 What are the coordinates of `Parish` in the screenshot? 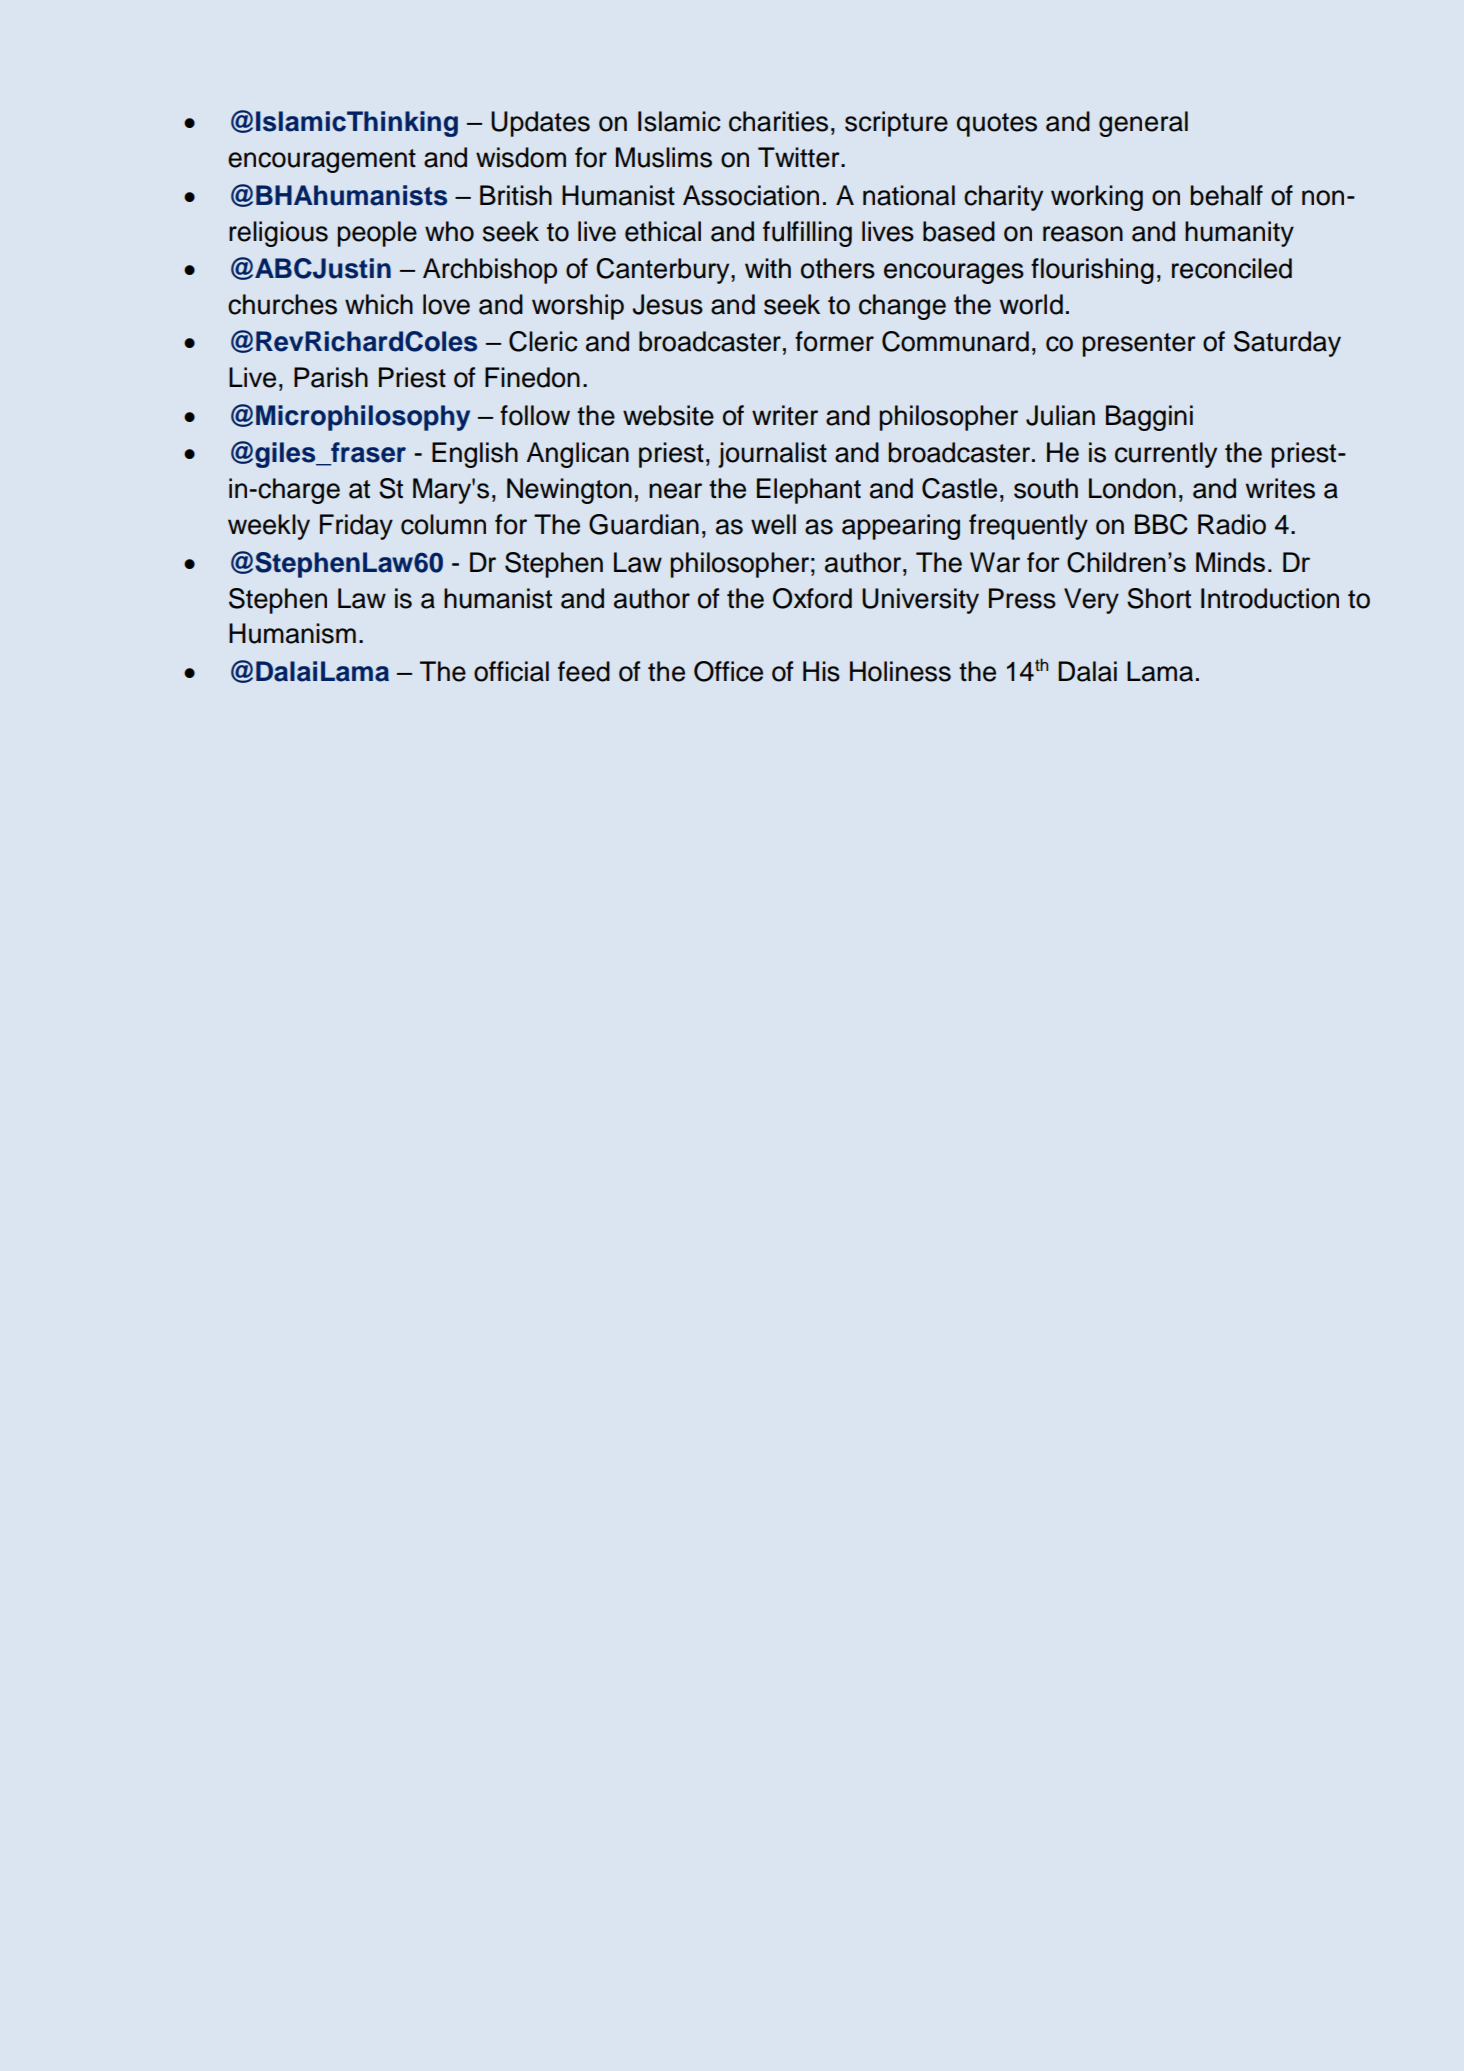 It's located at (331, 377).
